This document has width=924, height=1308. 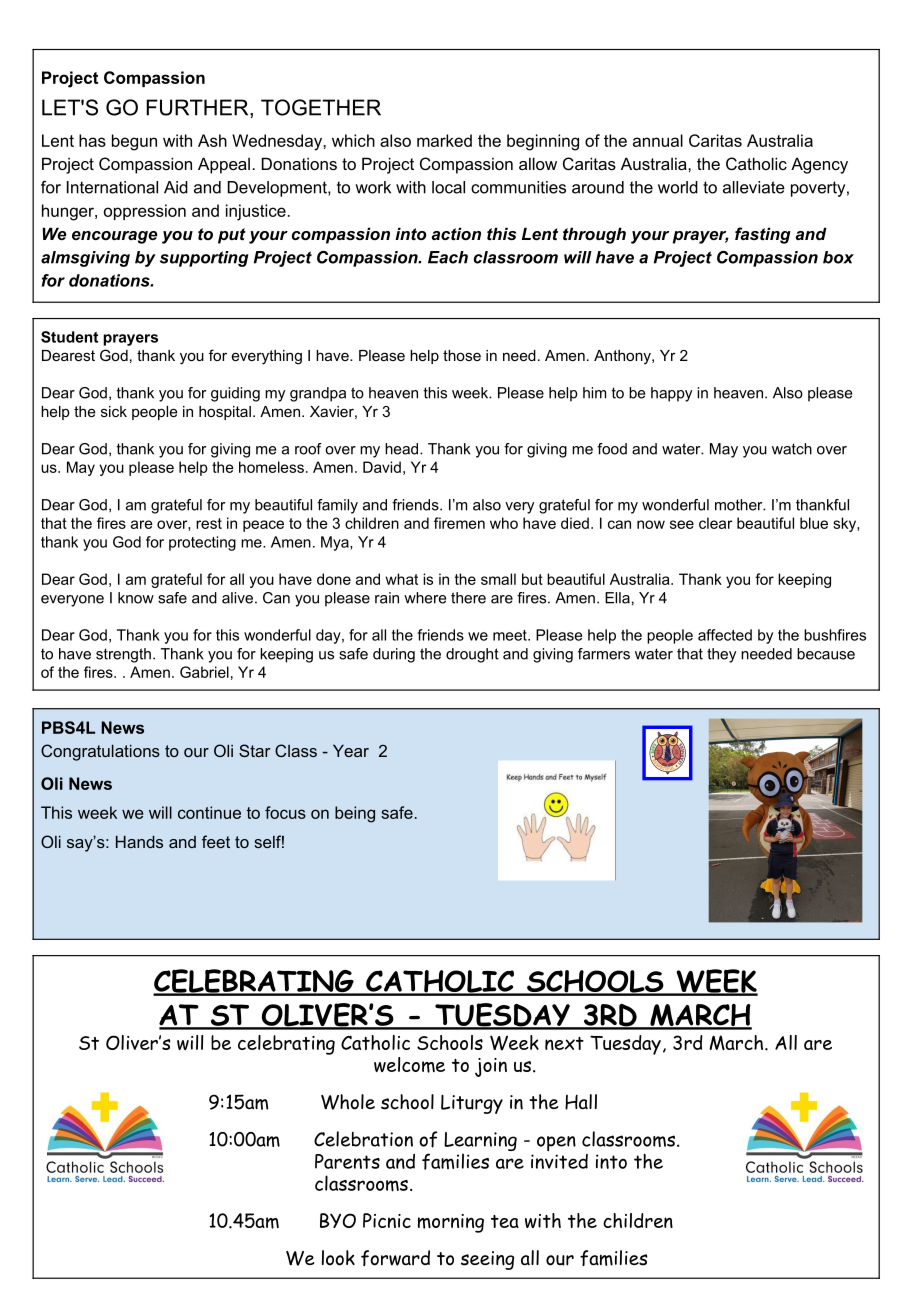 I want to click on Hands, so click(x=139, y=841).
